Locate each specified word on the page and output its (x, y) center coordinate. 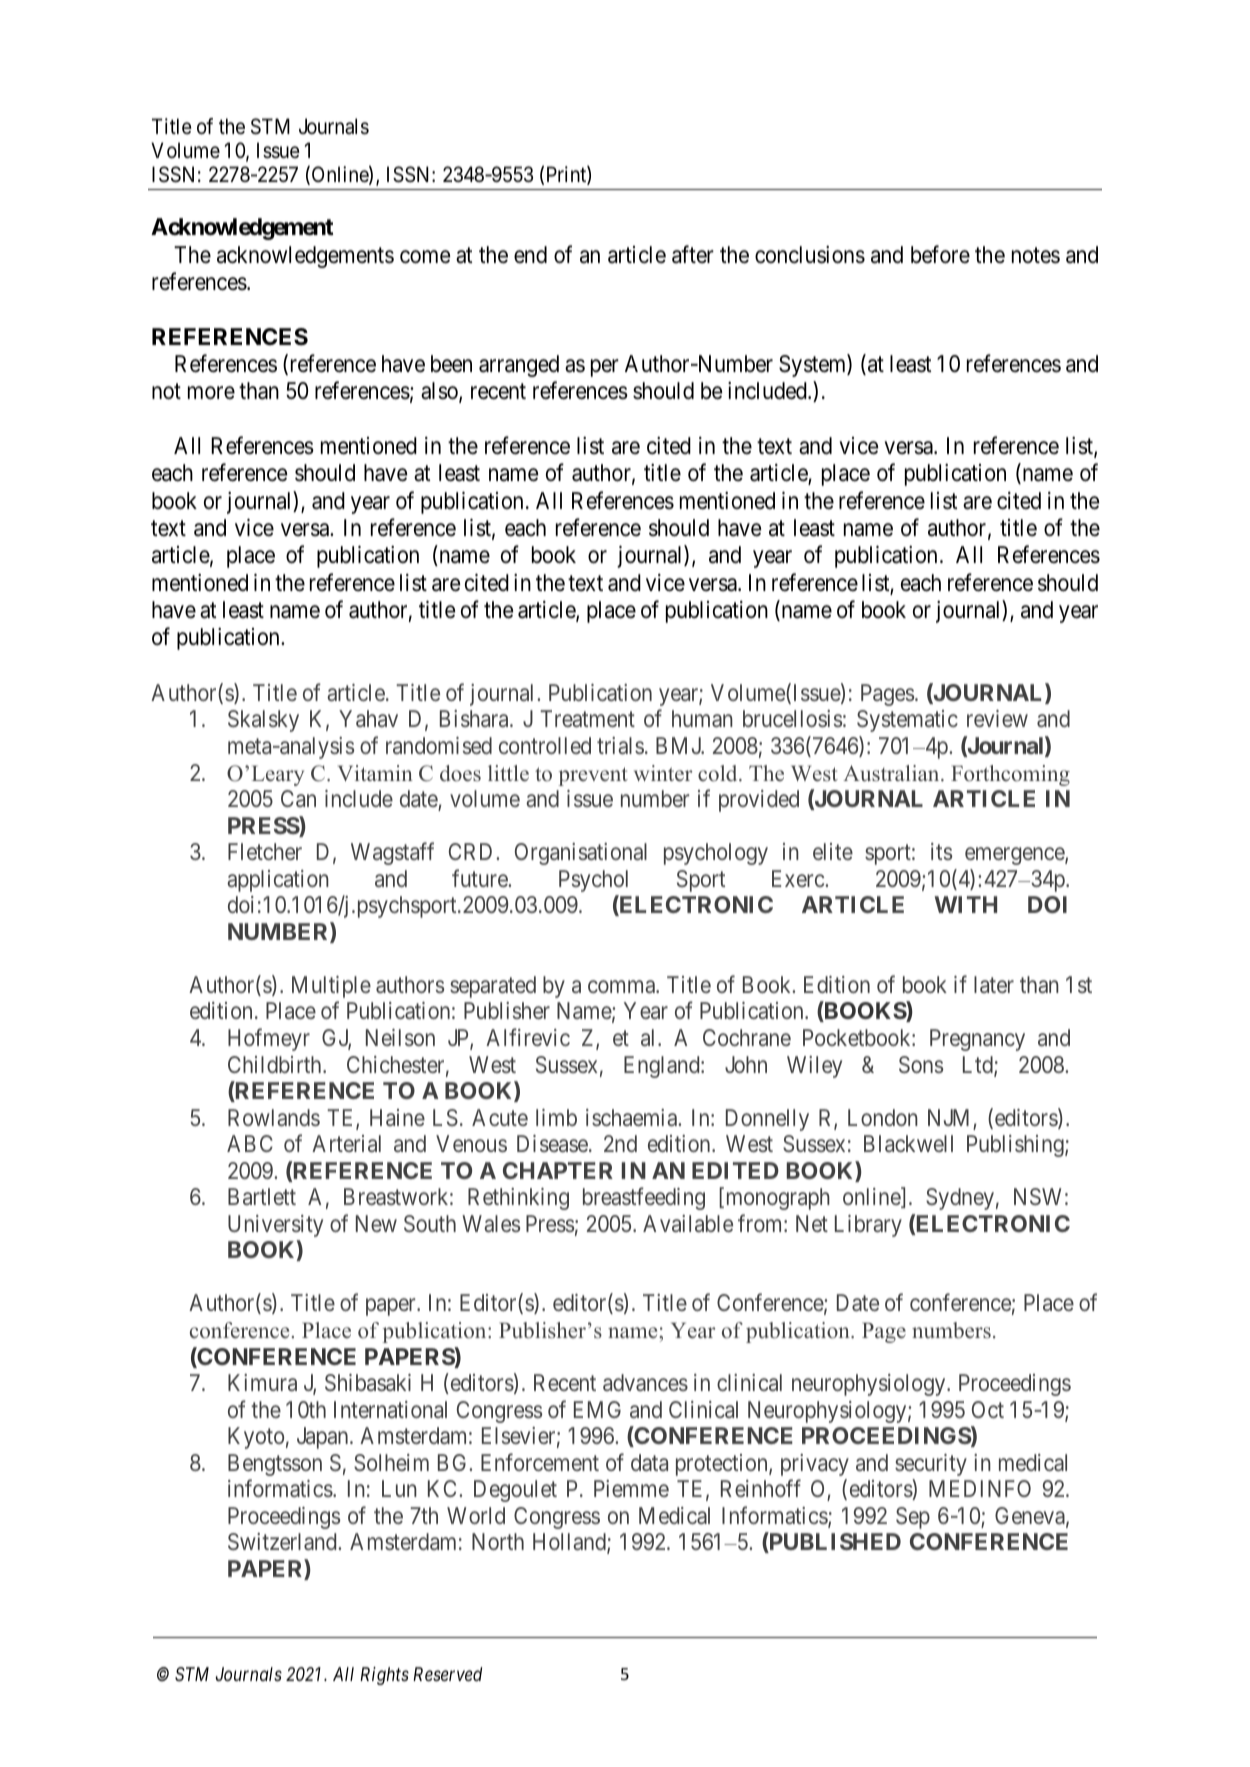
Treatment (587, 719)
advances (645, 1382)
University (275, 1226)
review (997, 718)
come (425, 257)
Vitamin (375, 773)
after (693, 254)
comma (622, 987)
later (994, 984)
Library (868, 1226)
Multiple (331, 987)
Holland (570, 1543)
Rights (384, 1676)
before (940, 254)
